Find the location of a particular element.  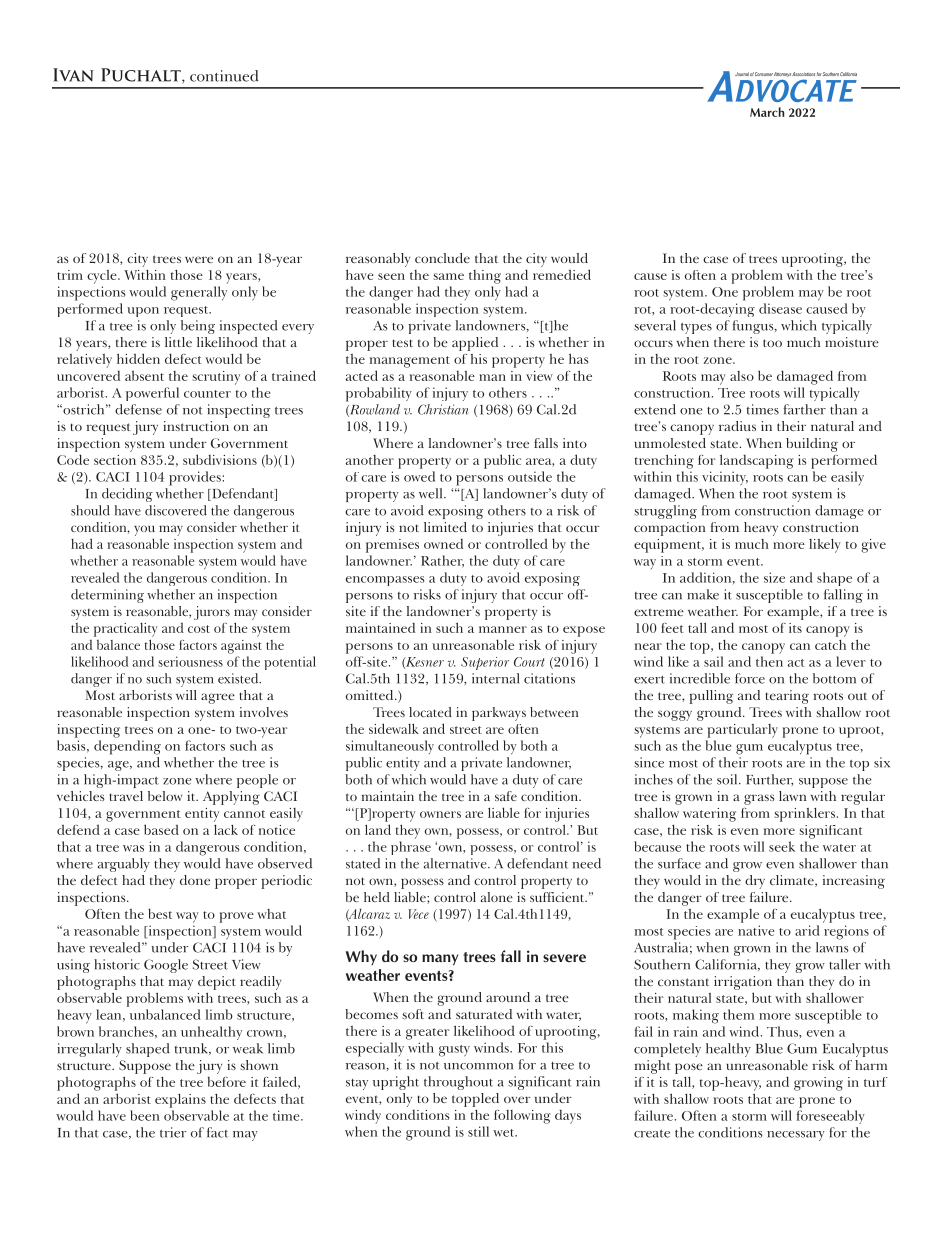

manner is located at coordinates (503, 629).
